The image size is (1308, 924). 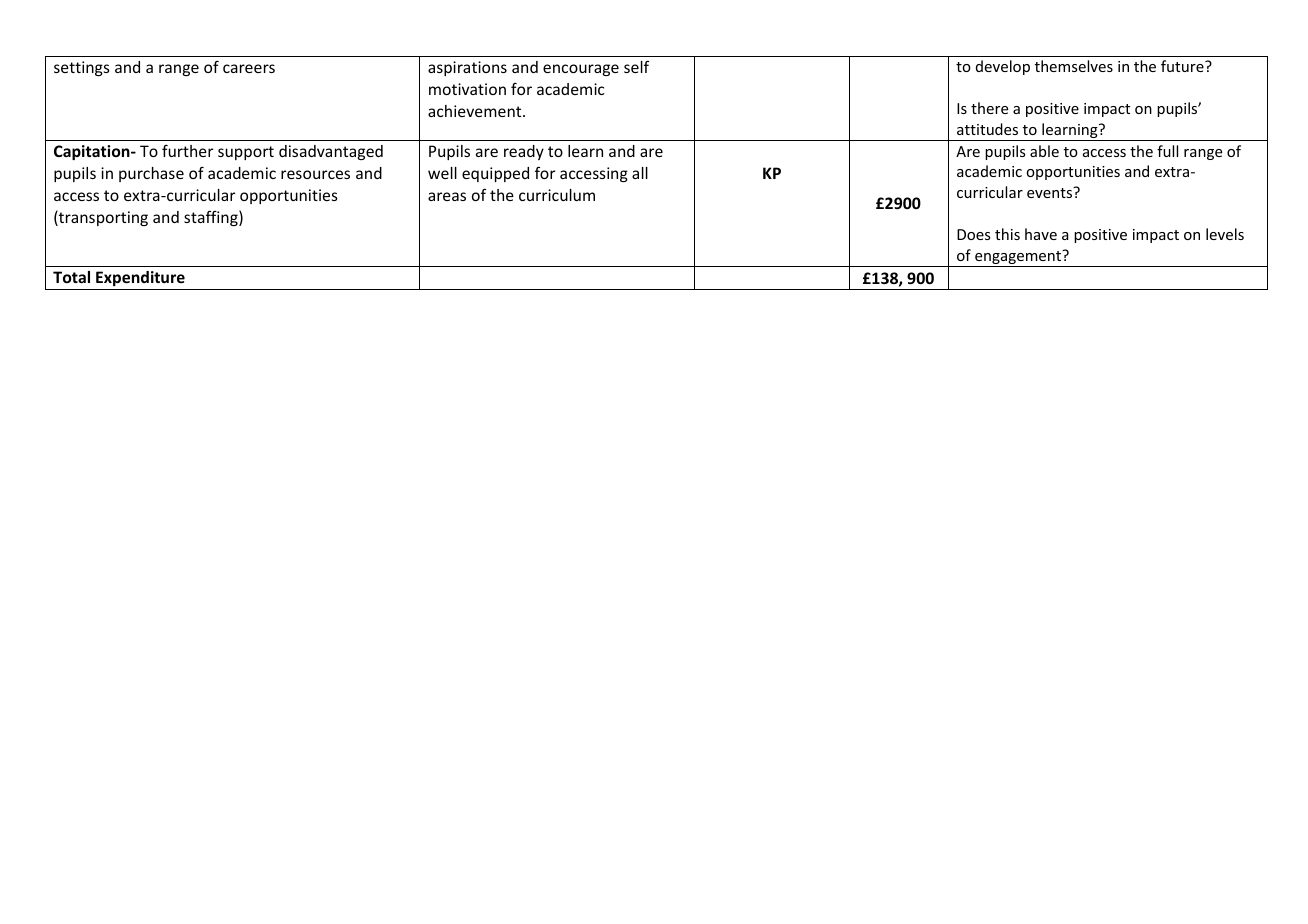 What do you see at coordinates (187, 150) in the document?
I see `further` at bounding box center [187, 150].
